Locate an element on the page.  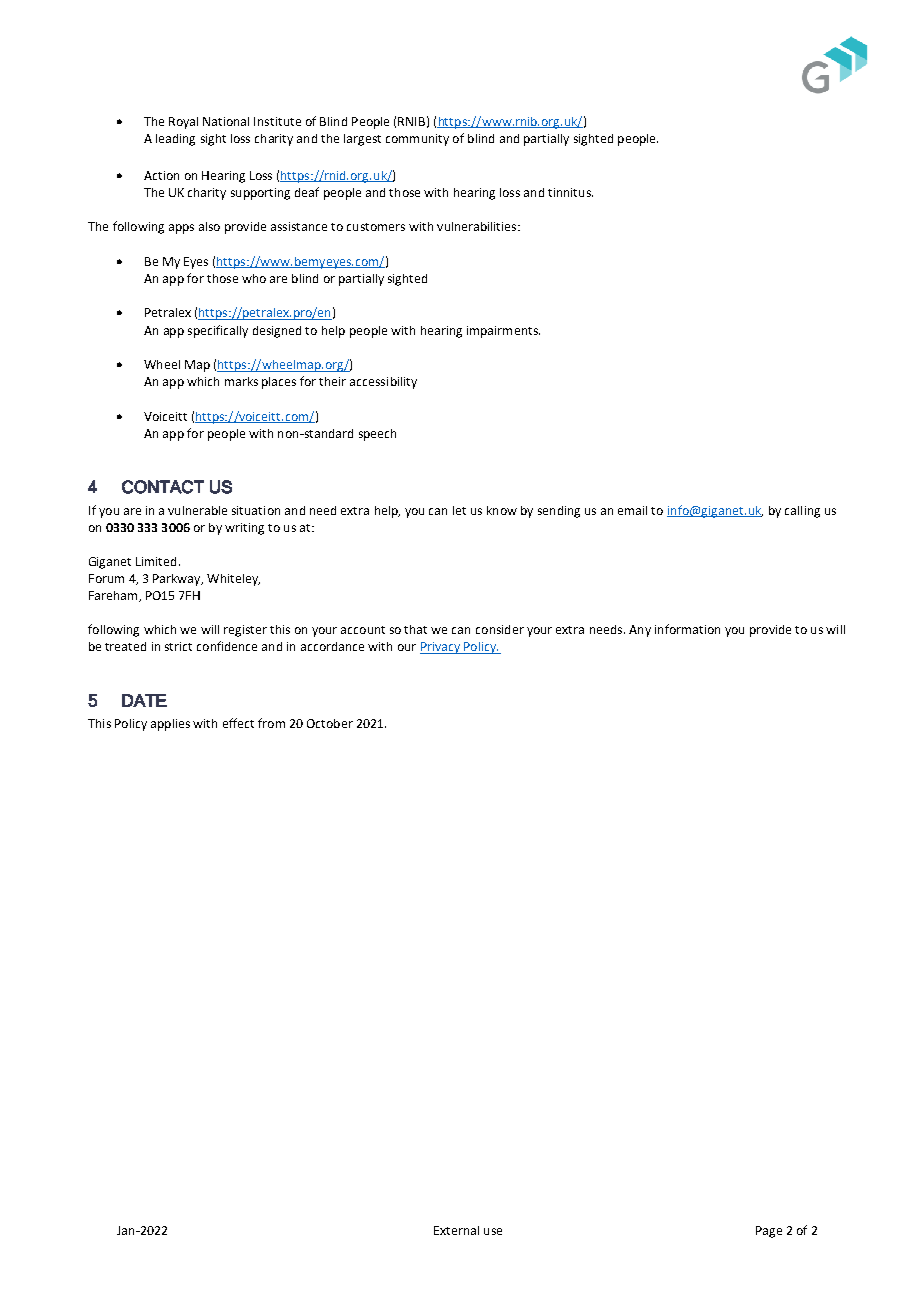
October is located at coordinates (330, 723).
